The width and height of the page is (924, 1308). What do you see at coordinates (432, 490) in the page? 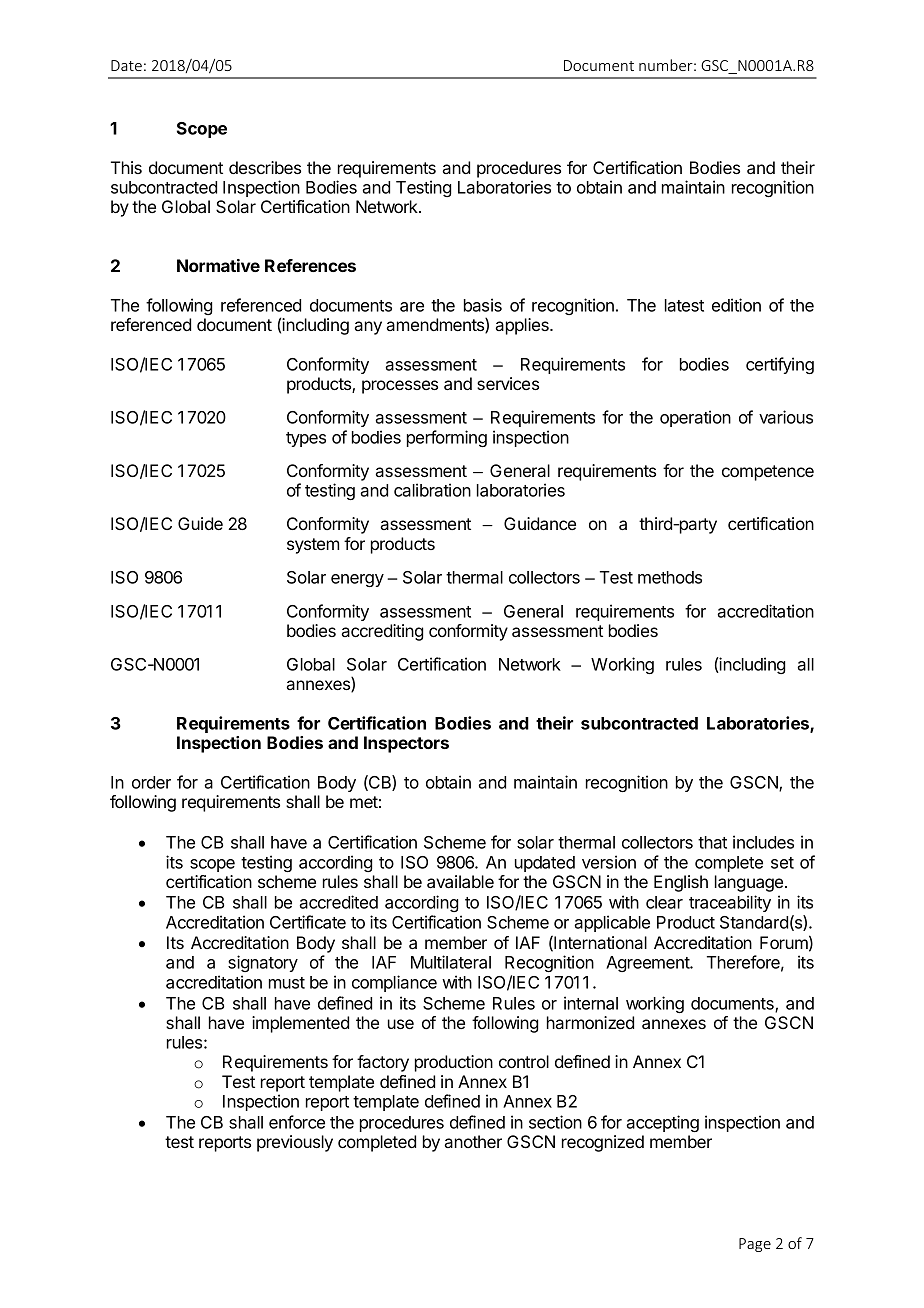
I see `calibration` at bounding box center [432, 490].
